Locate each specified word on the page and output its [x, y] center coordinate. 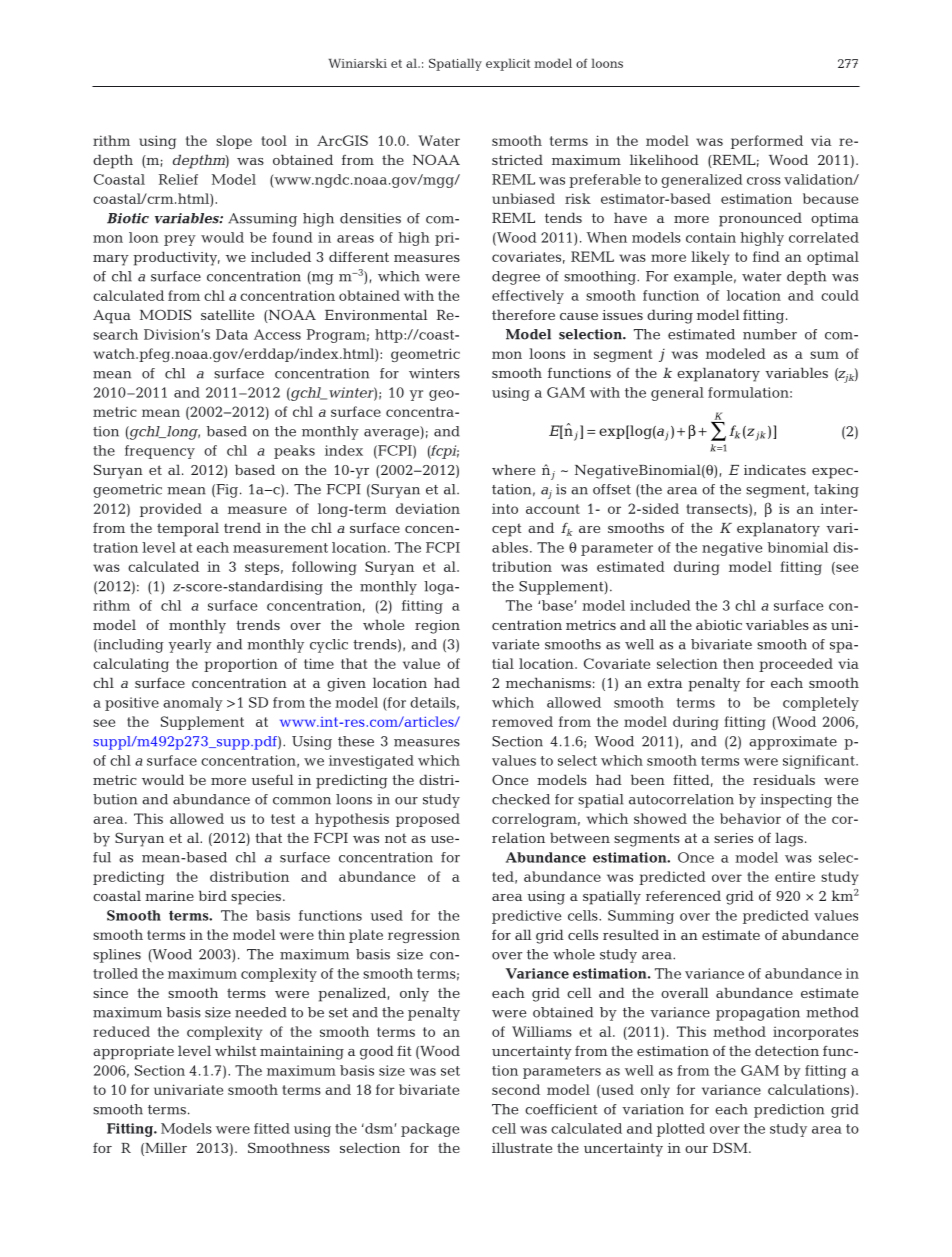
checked [521, 799]
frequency [160, 452]
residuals [784, 779]
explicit [508, 64]
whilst [236, 1050]
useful [272, 779]
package [430, 1130]
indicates [775, 469]
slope [234, 142]
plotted [681, 1130]
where [513, 469]
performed [767, 142]
